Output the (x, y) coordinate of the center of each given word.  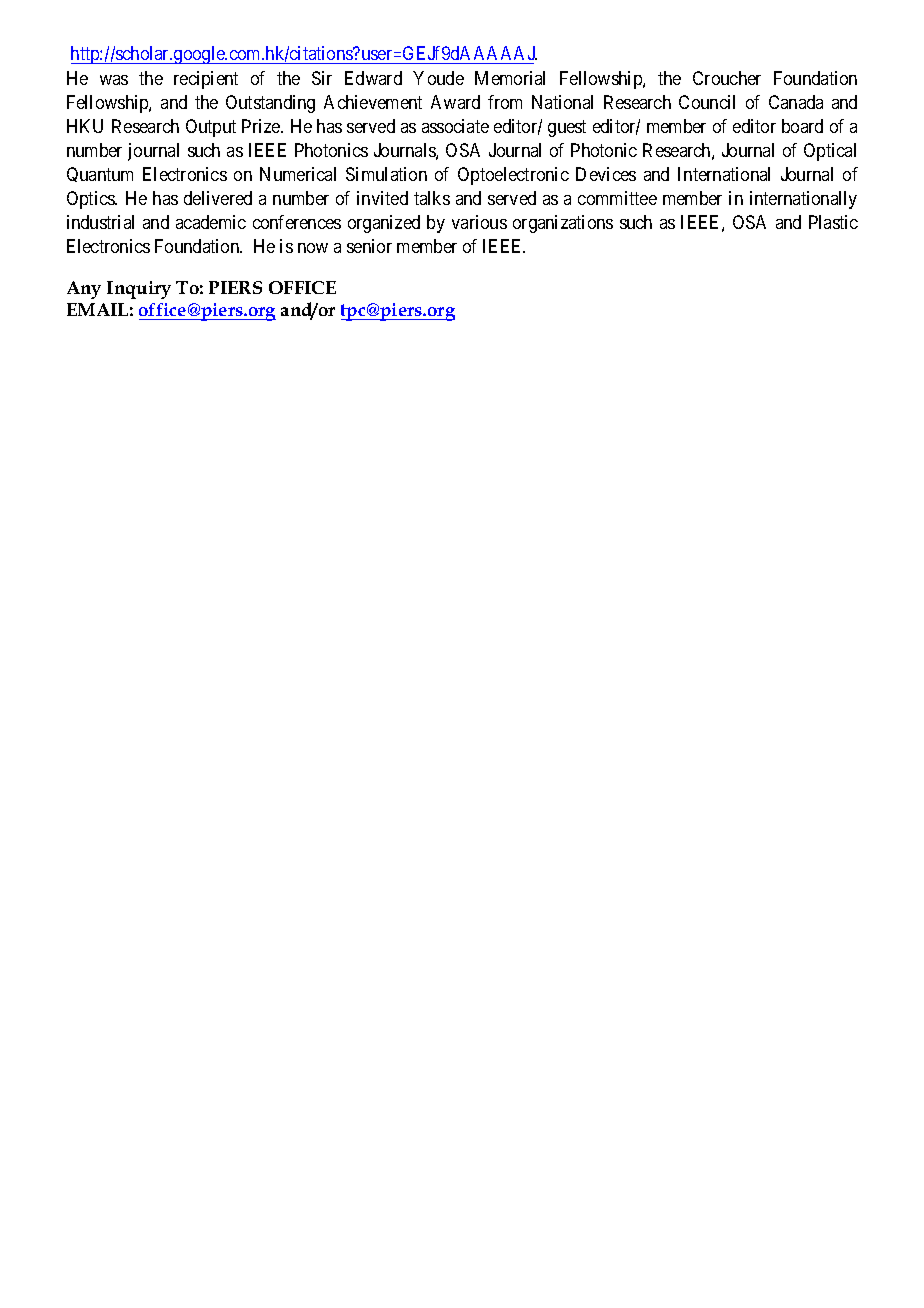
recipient (206, 80)
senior (369, 246)
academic (211, 222)
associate (455, 126)
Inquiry (139, 290)
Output (211, 128)
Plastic (833, 222)
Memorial (510, 78)
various (479, 222)
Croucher (727, 78)
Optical (830, 152)
